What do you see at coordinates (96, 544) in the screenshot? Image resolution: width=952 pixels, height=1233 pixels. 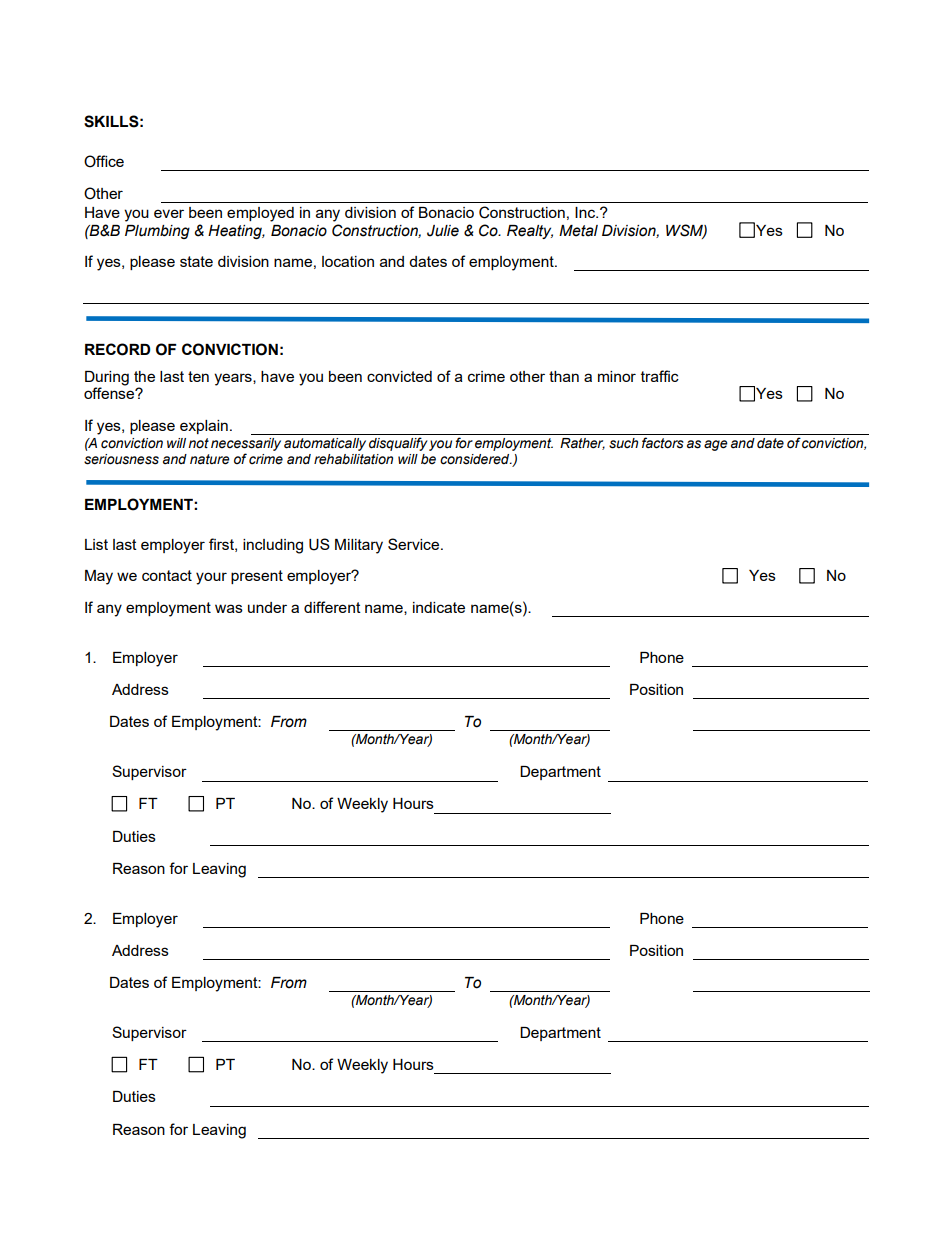 I see `List` at bounding box center [96, 544].
